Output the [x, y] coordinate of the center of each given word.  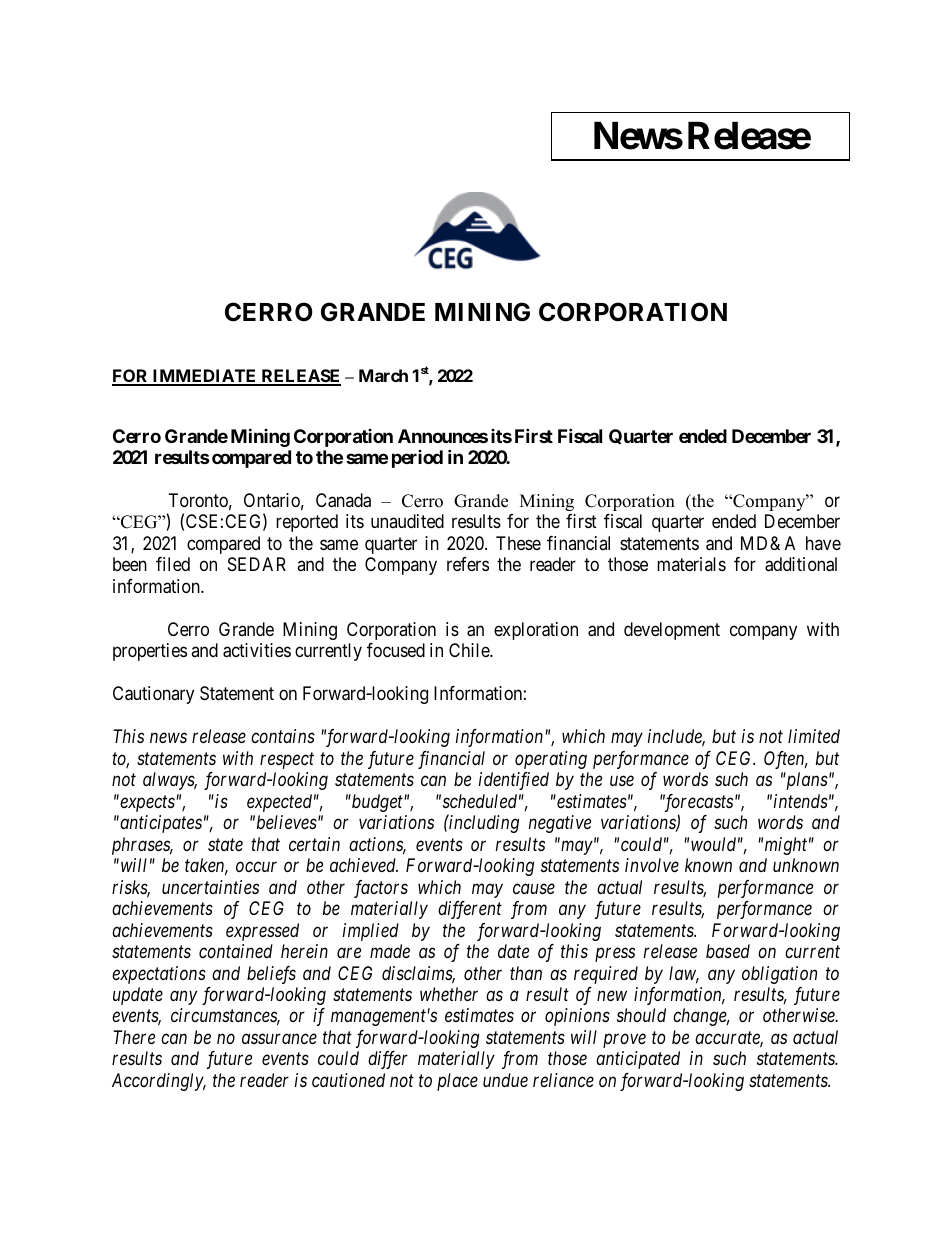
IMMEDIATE [204, 377]
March [383, 375]
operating [551, 760]
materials [691, 564]
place [457, 1082]
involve [652, 865]
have [823, 543]
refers [468, 564]
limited [814, 736]
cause [534, 888]
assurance [279, 1039]
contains [283, 736]
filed [173, 564]
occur [256, 867]
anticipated [638, 1060]
